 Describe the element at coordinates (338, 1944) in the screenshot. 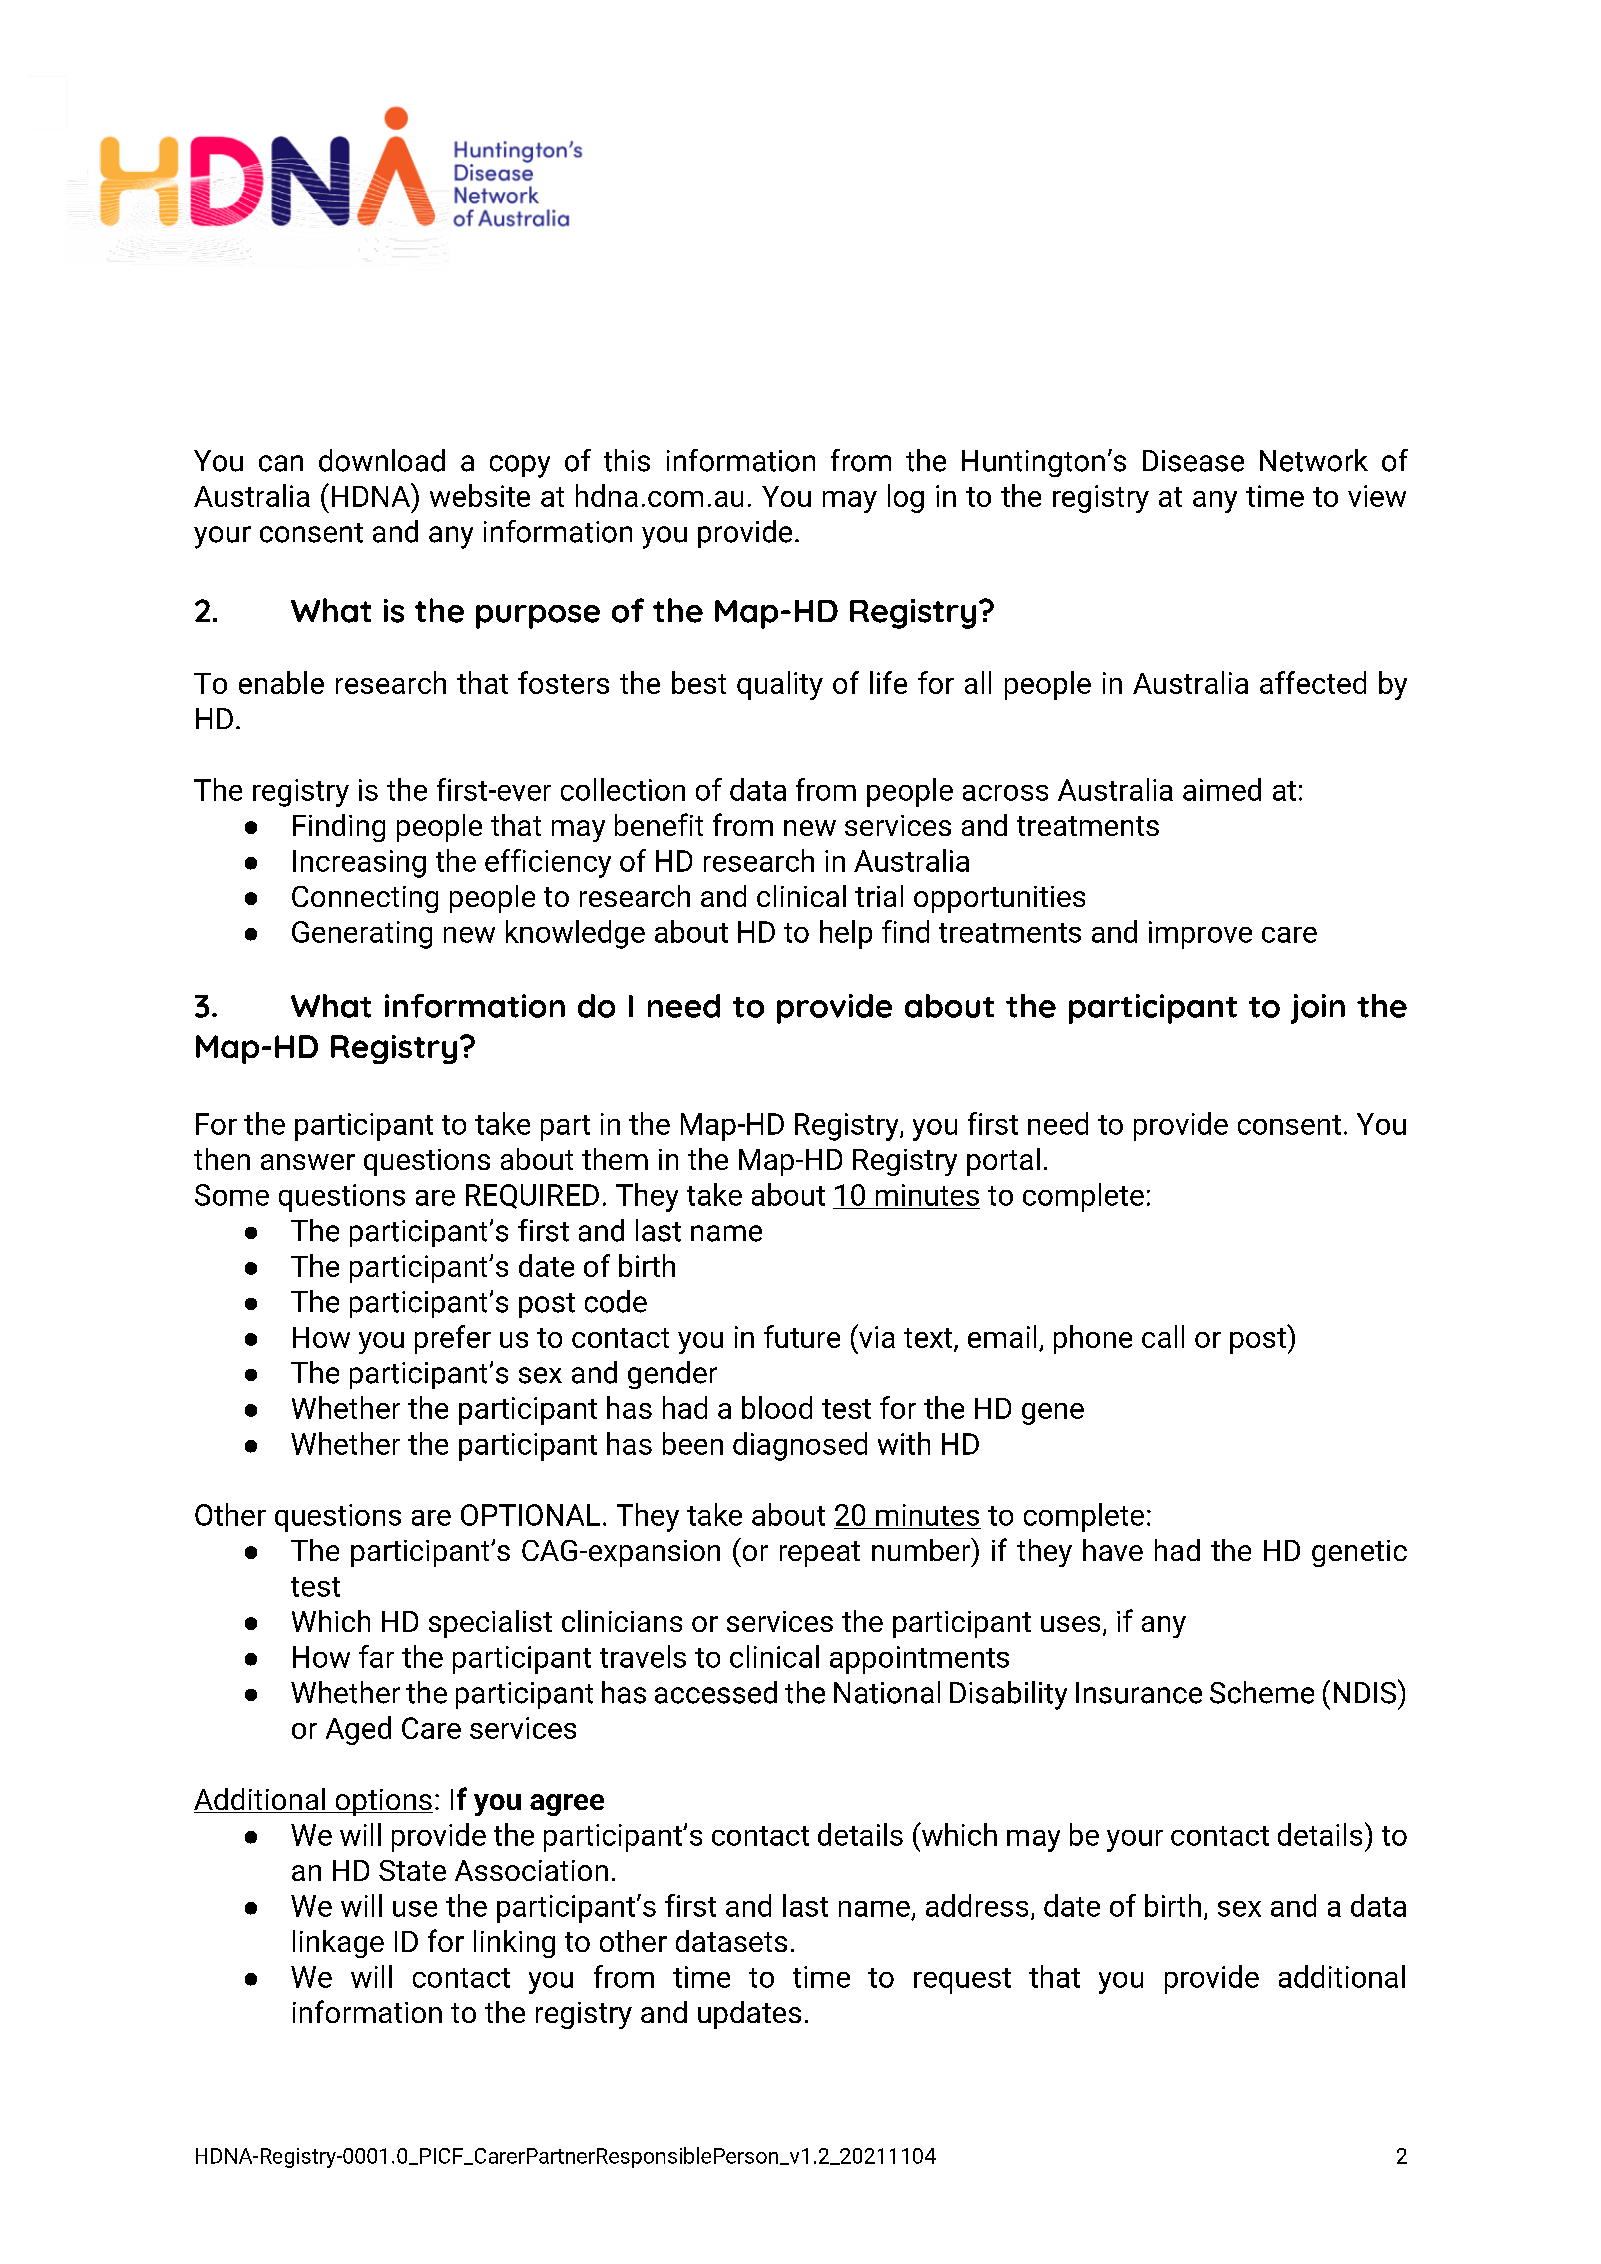

I see `linkage` at that location.
